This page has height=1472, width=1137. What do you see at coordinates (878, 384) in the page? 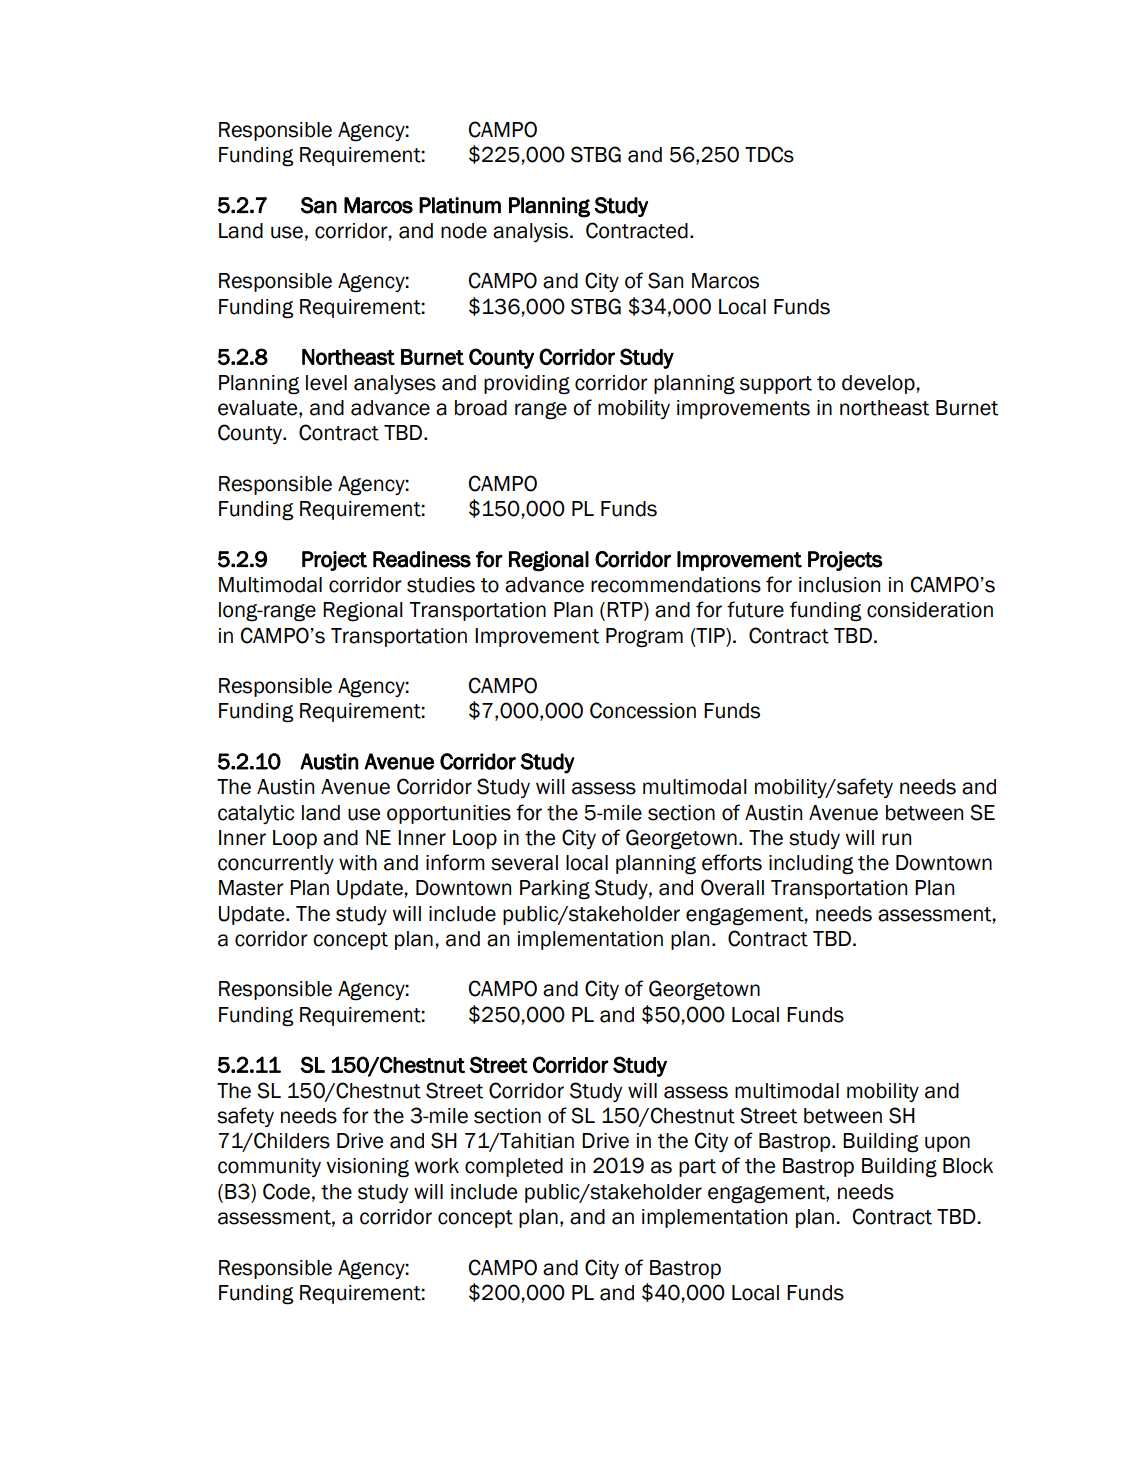
I see `develop` at bounding box center [878, 384].
